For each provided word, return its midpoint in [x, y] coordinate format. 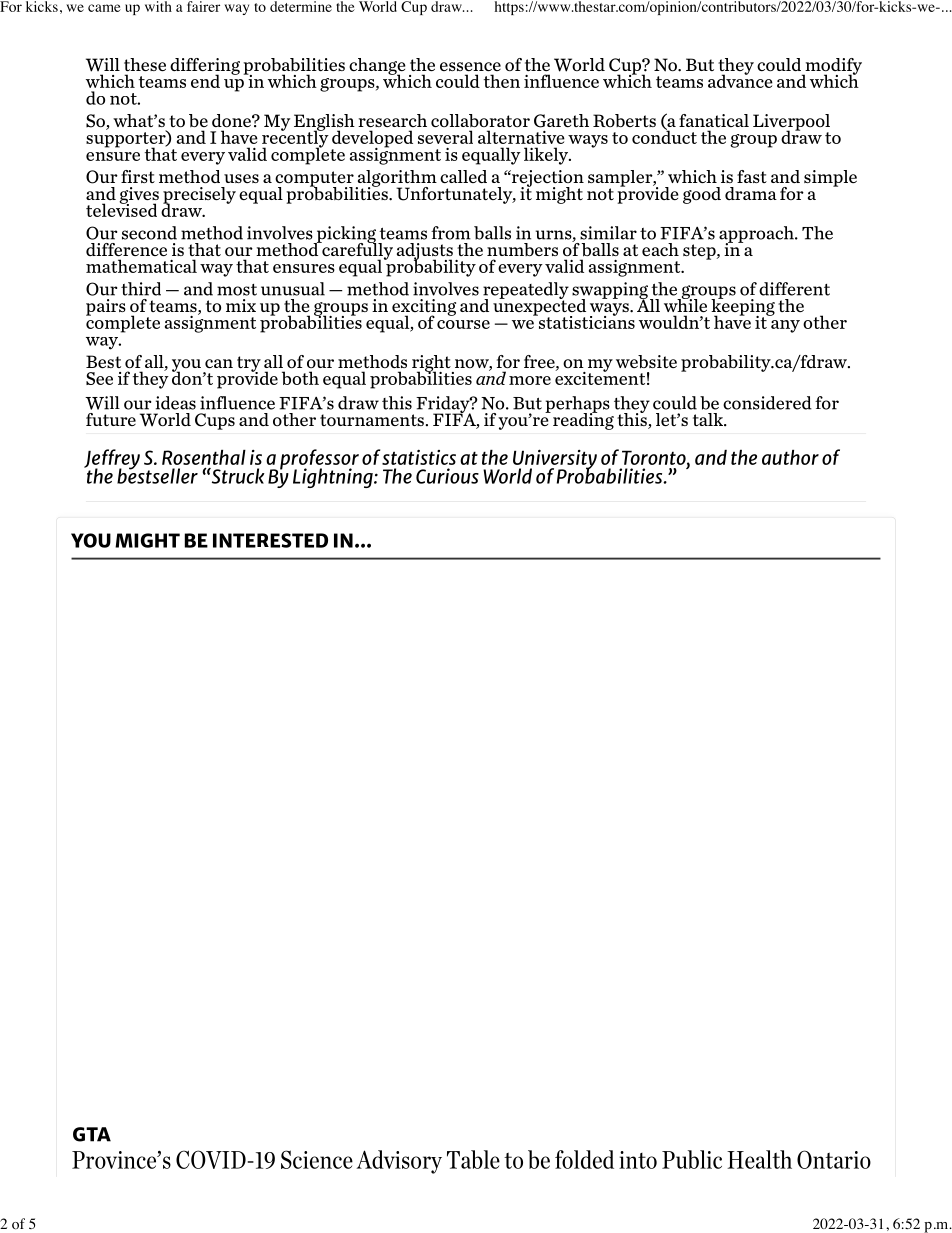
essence [470, 66]
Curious [447, 476]
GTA [92, 1134]
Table [473, 1159]
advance [740, 80]
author [790, 457]
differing [205, 67]
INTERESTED [270, 540]
